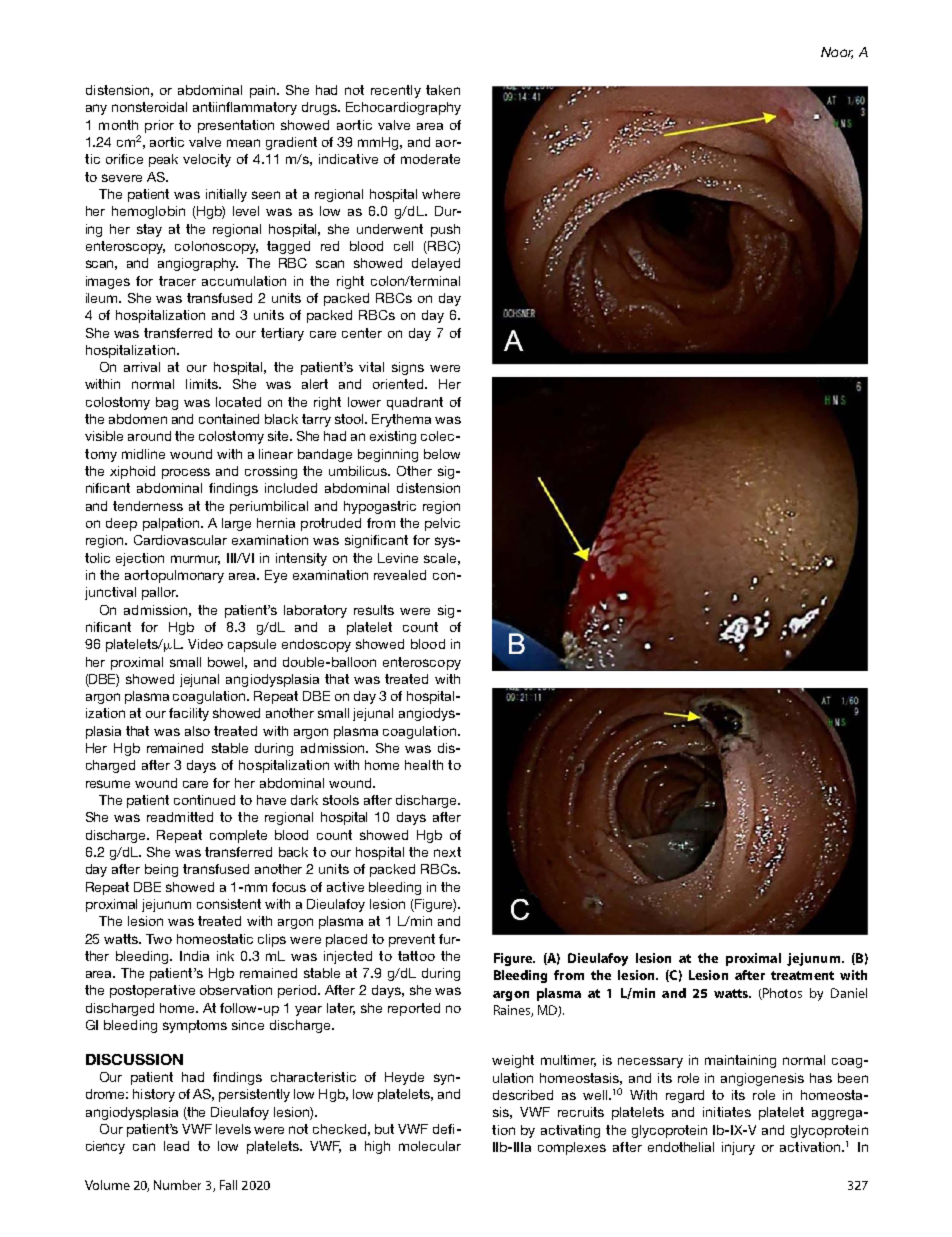 This document has width=952, height=1237. What do you see at coordinates (430, 1146) in the document?
I see `molecular` at bounding box center [430, 1146].
